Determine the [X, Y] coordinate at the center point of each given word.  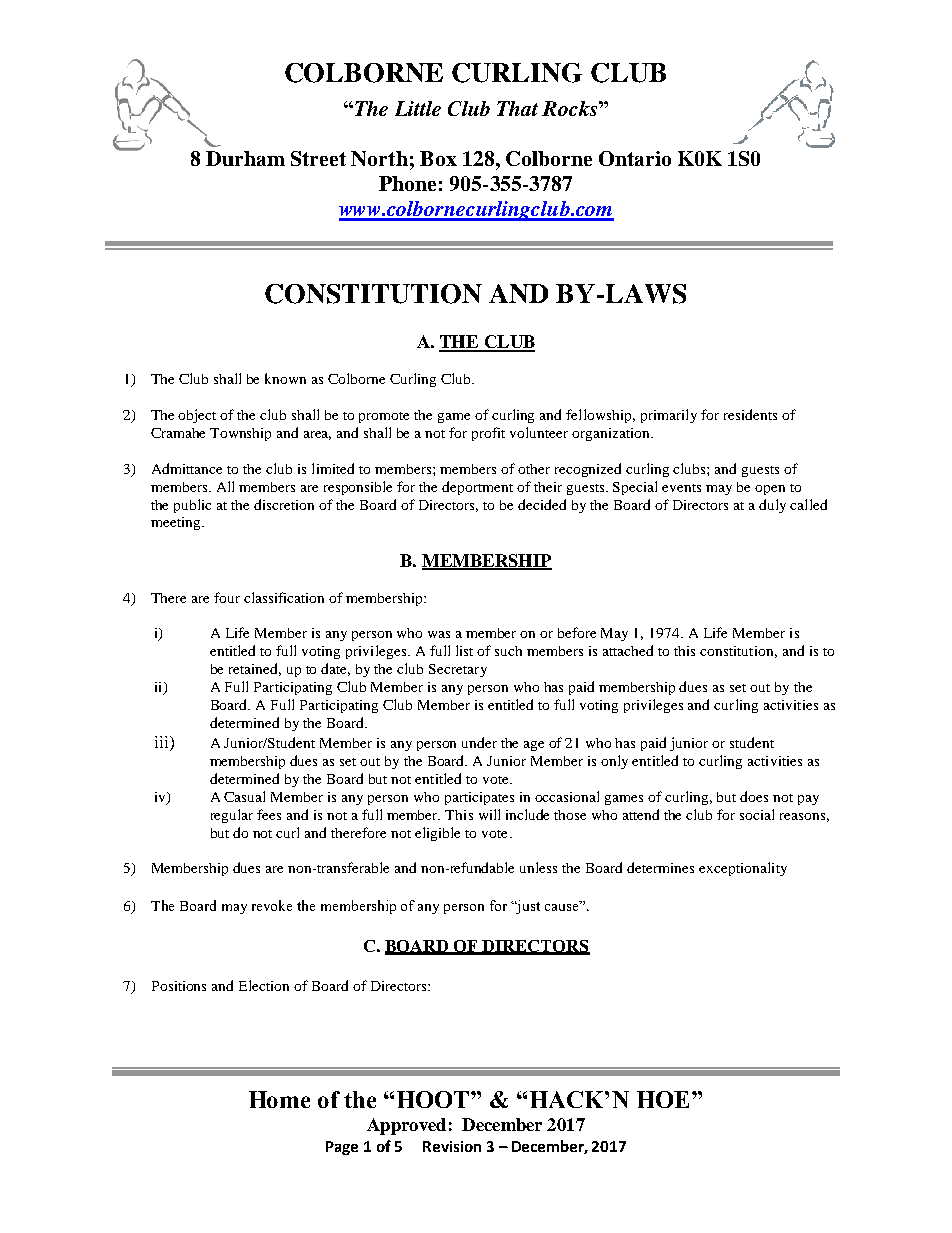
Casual [244, 796]
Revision [452, 1146]
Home [279, 1099]
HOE [665, 1099]
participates [479, 798]
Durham [245, 158]
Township [240, 434]
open [770, 490]
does [754, 796]
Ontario [635, 158]
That [517, 108]
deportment [477, 488]
